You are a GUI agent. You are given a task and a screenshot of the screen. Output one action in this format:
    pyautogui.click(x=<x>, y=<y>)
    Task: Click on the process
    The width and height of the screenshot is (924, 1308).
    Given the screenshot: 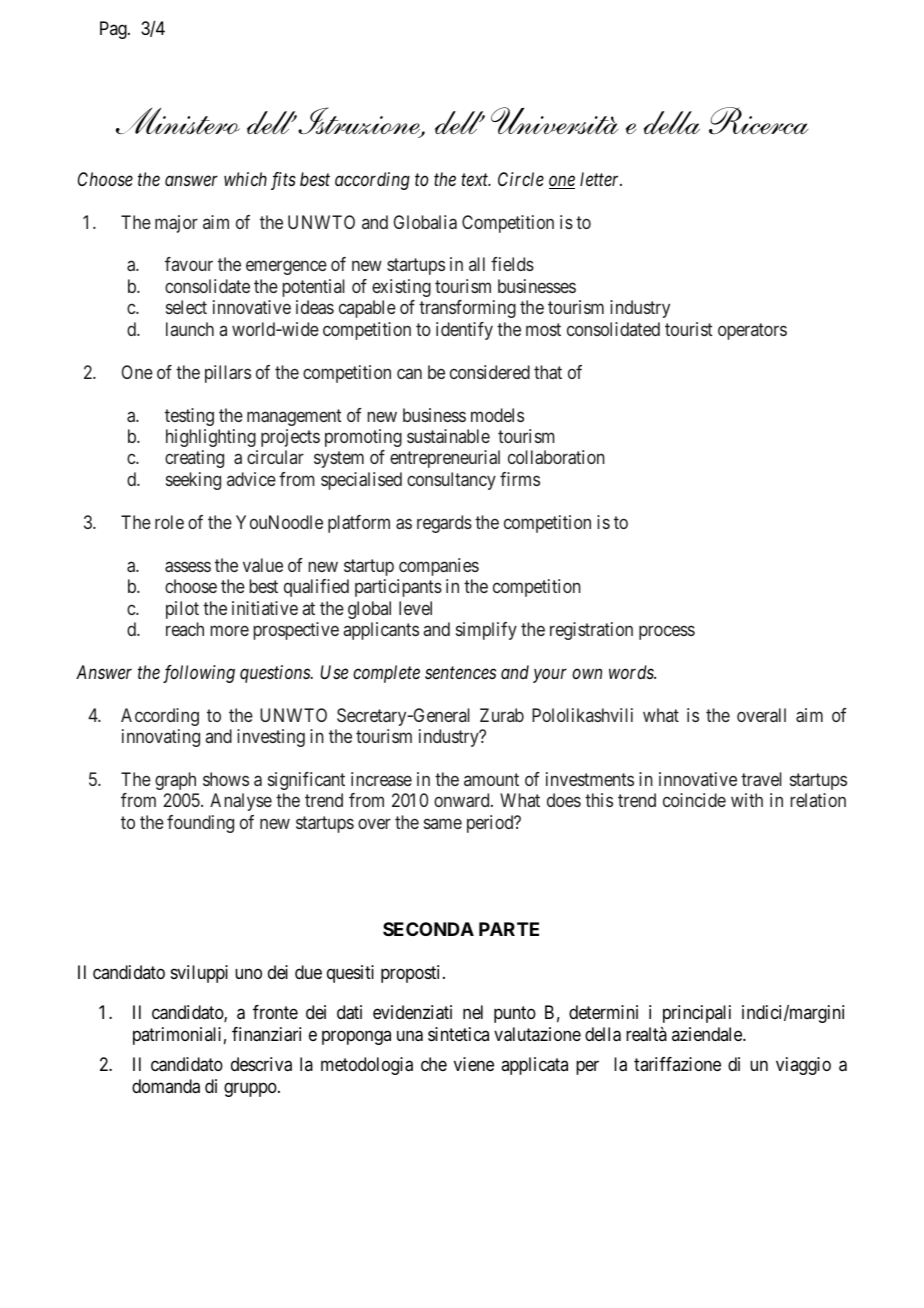 What is the action you would take?
    pyautogui.click(x=667, y=632)
